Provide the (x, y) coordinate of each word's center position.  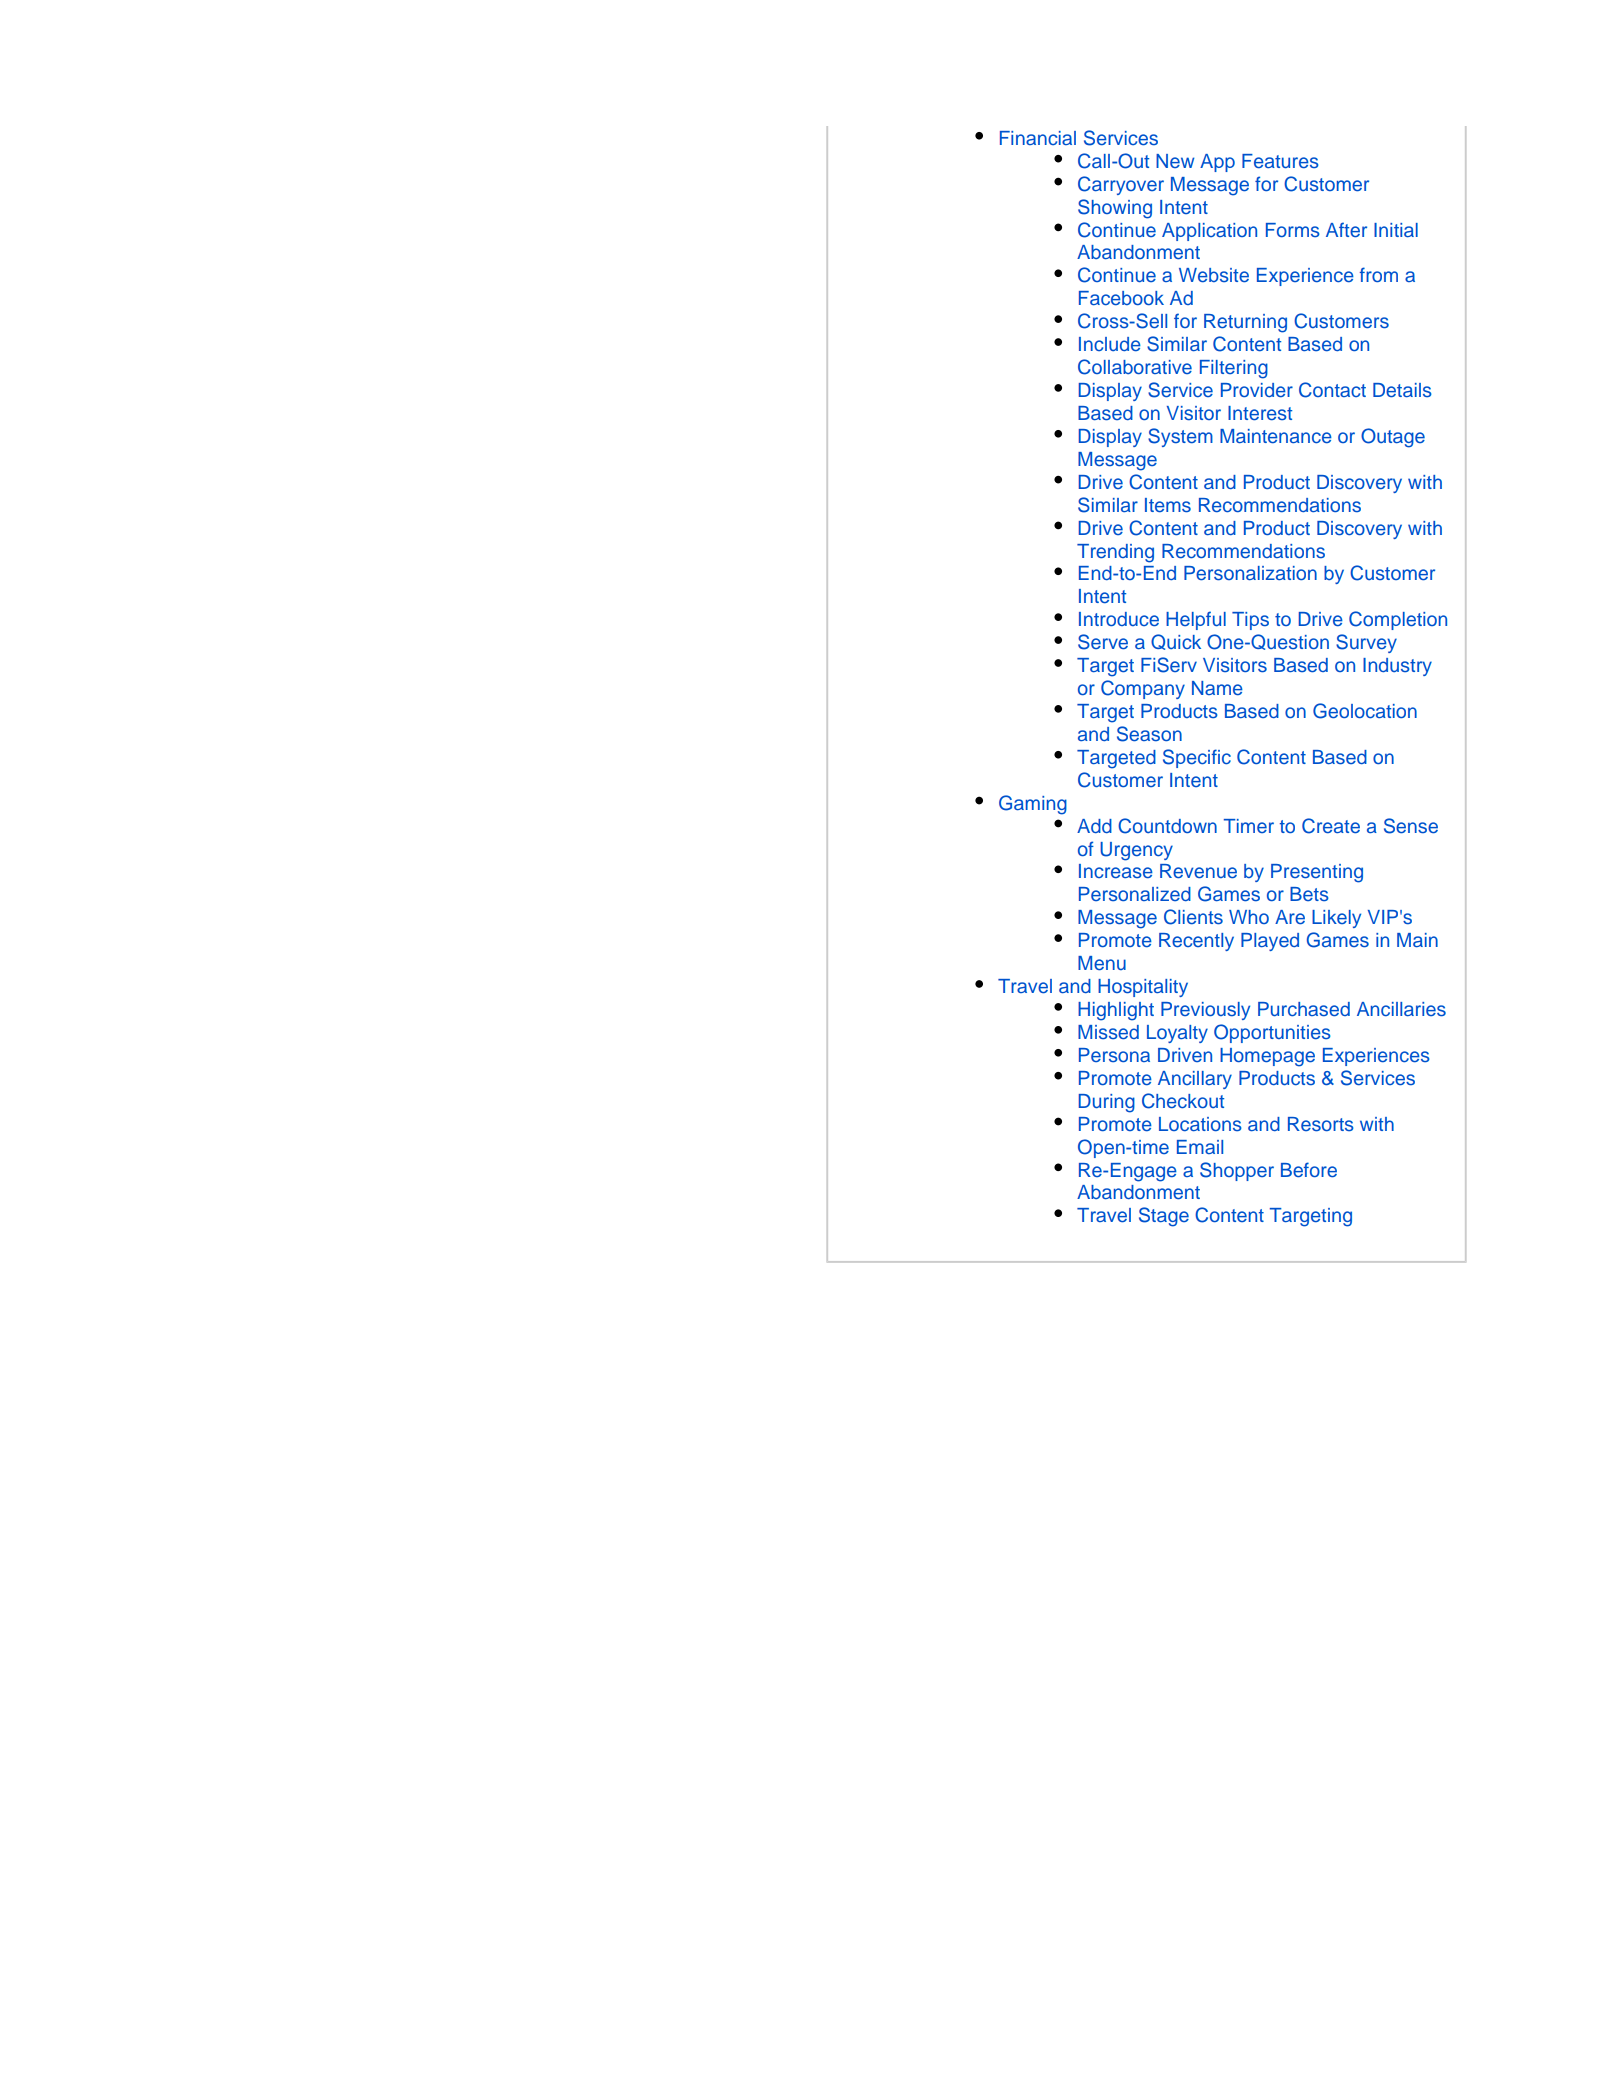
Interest (1260, 413)
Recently (1196, 942)
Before (1309, 1170)
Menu (1102, 963)
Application (1209, 232)
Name (1217, 688)
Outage (1393, 438)
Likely (1336, 919)
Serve (1103, 642)
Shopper (1237, 1171)
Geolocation (1365, 711)
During (1107, 1103)
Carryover (1121, 185)
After (1346, 230)
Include (1110, 344)
